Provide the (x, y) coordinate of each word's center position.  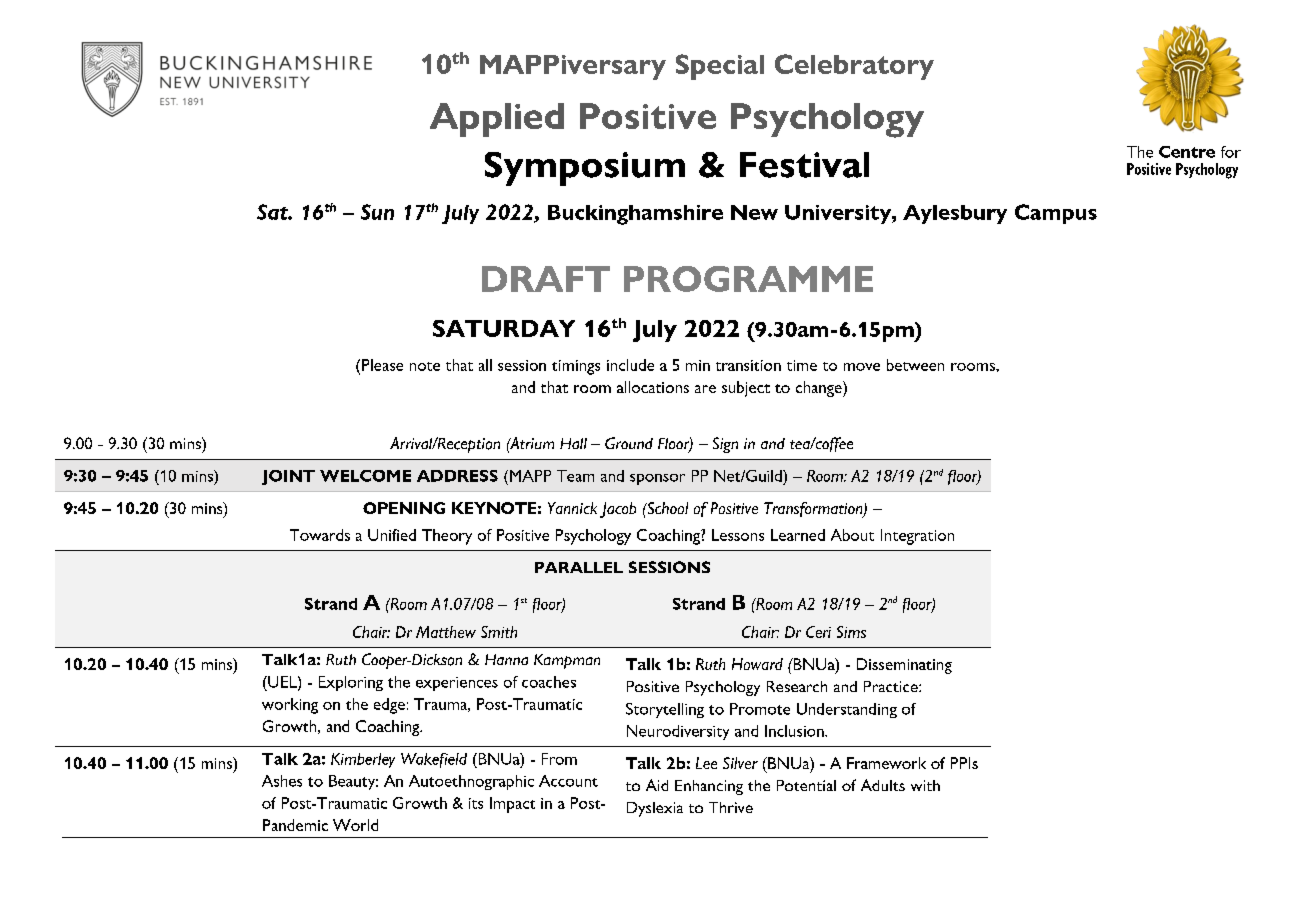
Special (720, 67)
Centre (1187, 152)
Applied (497, 120)
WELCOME (365, 476)
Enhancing (709, 787)
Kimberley (363, 760)
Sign (725, 445)
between (915, 365)
